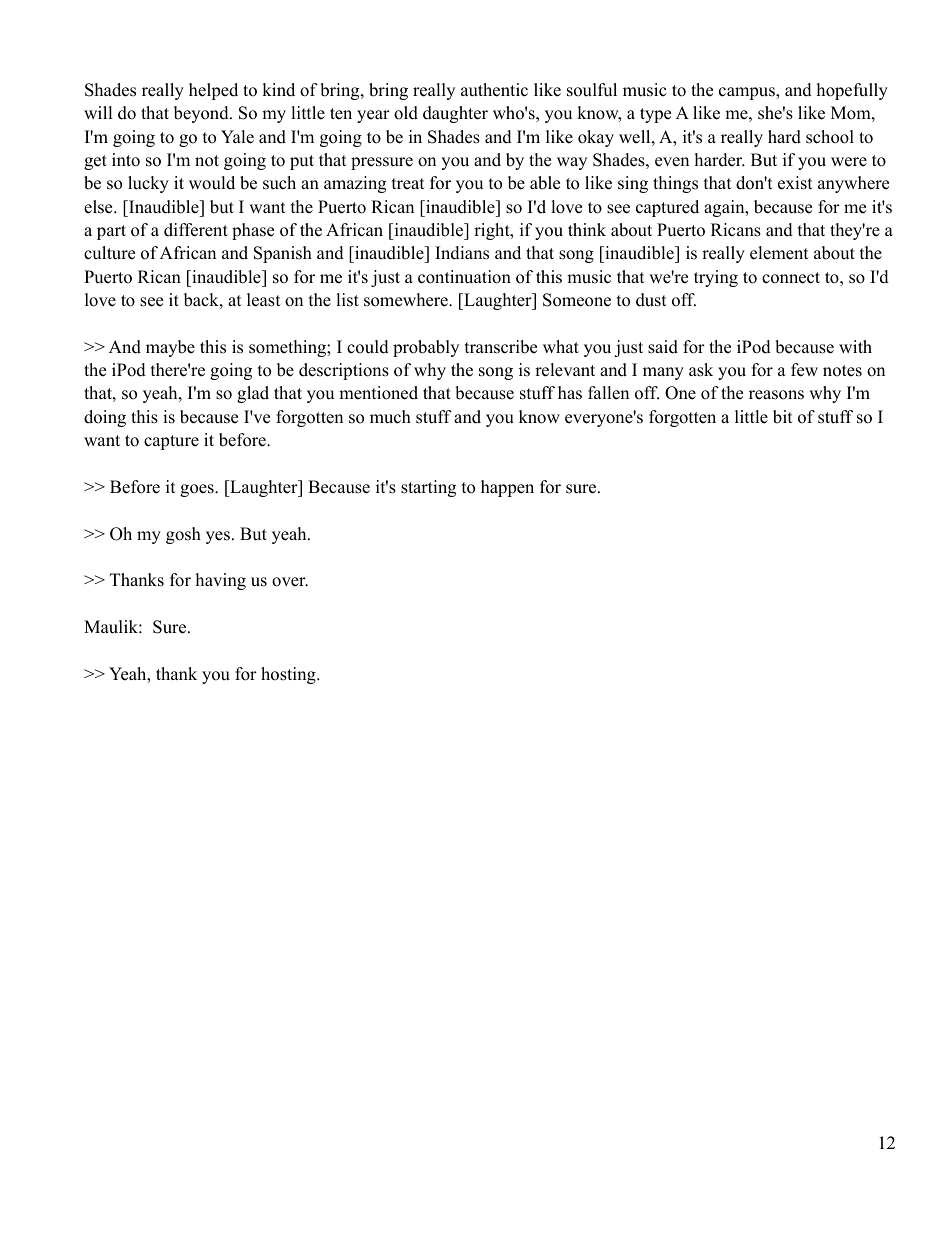  What do you see at coordinates (507, 488) in the image?
I see `happen` at bounding box center [507, 488].
